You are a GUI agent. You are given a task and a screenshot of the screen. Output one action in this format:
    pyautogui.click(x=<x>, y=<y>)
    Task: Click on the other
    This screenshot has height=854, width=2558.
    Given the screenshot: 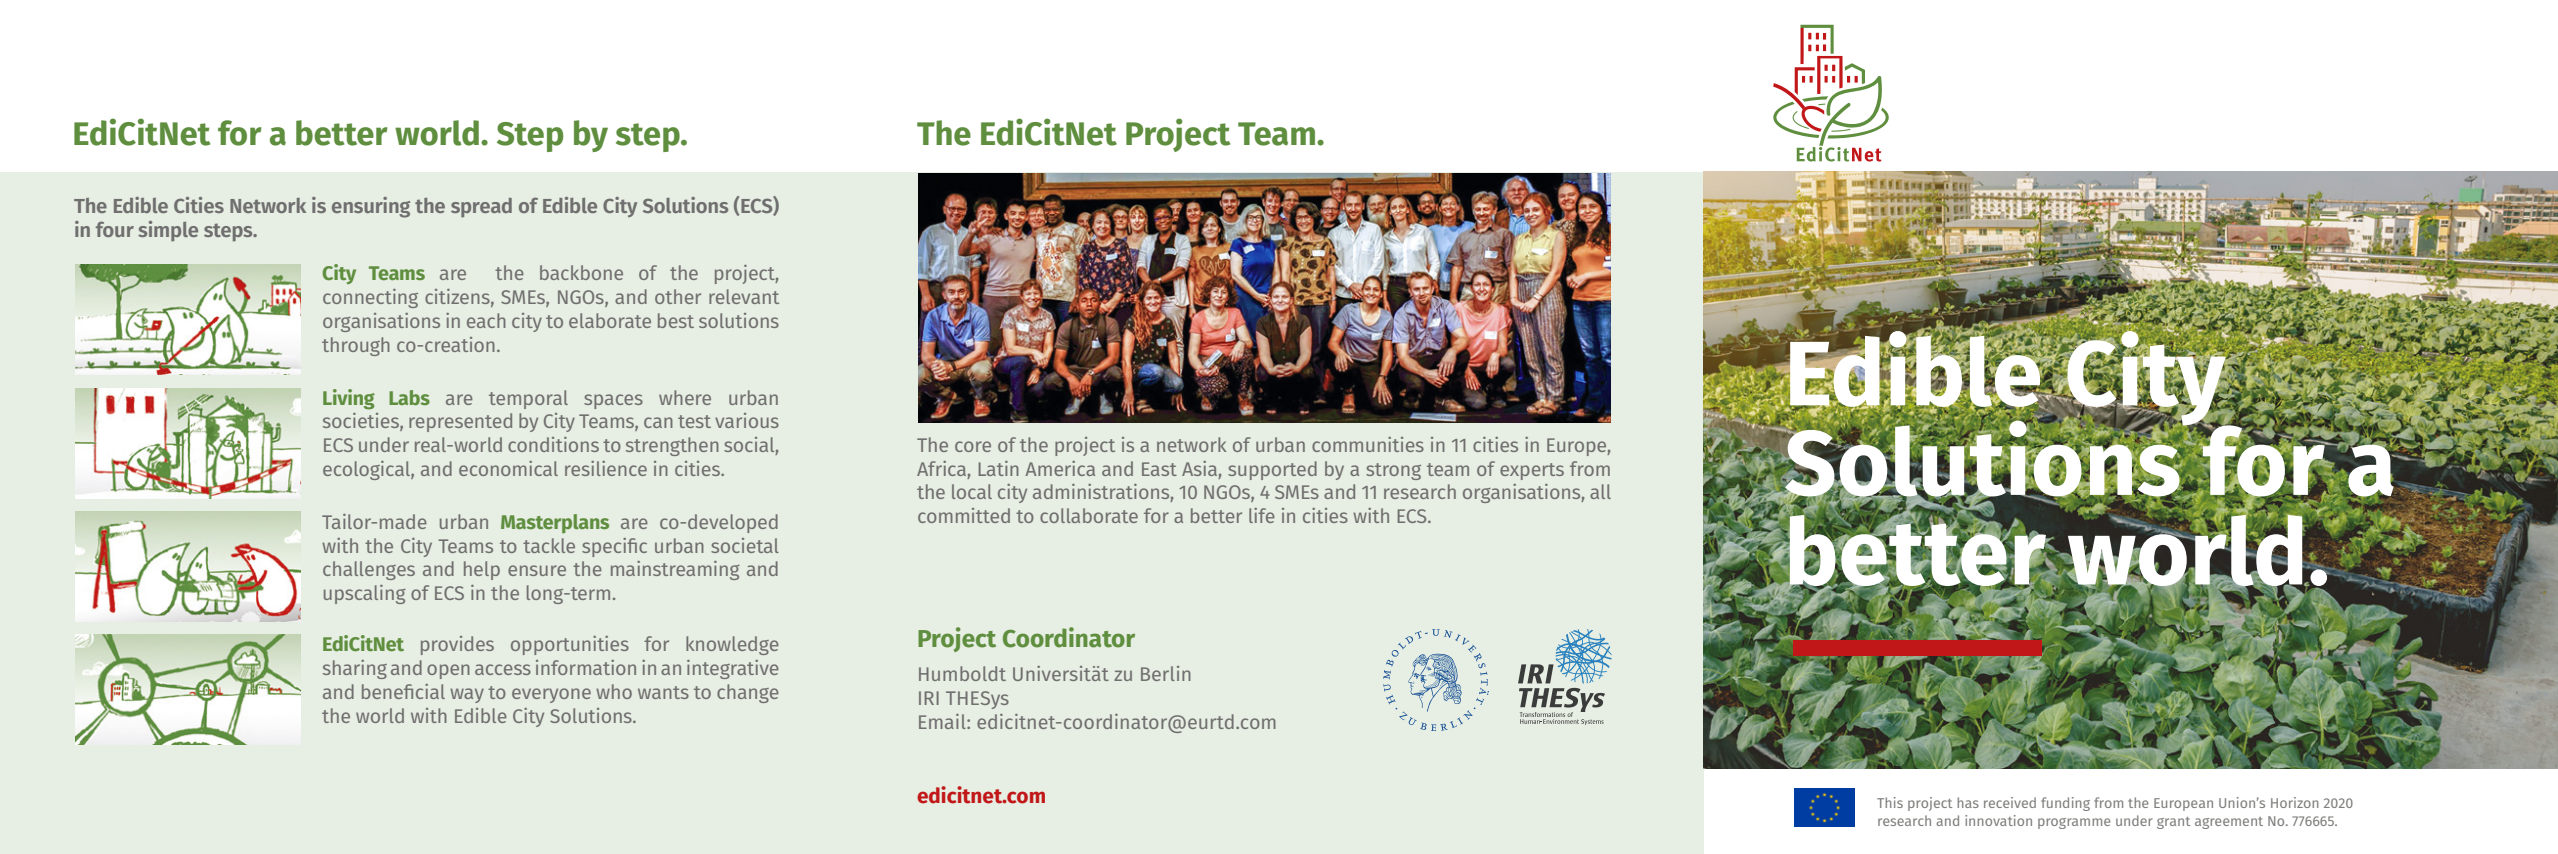 What is the action you would take?
    pyautogui.click(x=678, y=296)
